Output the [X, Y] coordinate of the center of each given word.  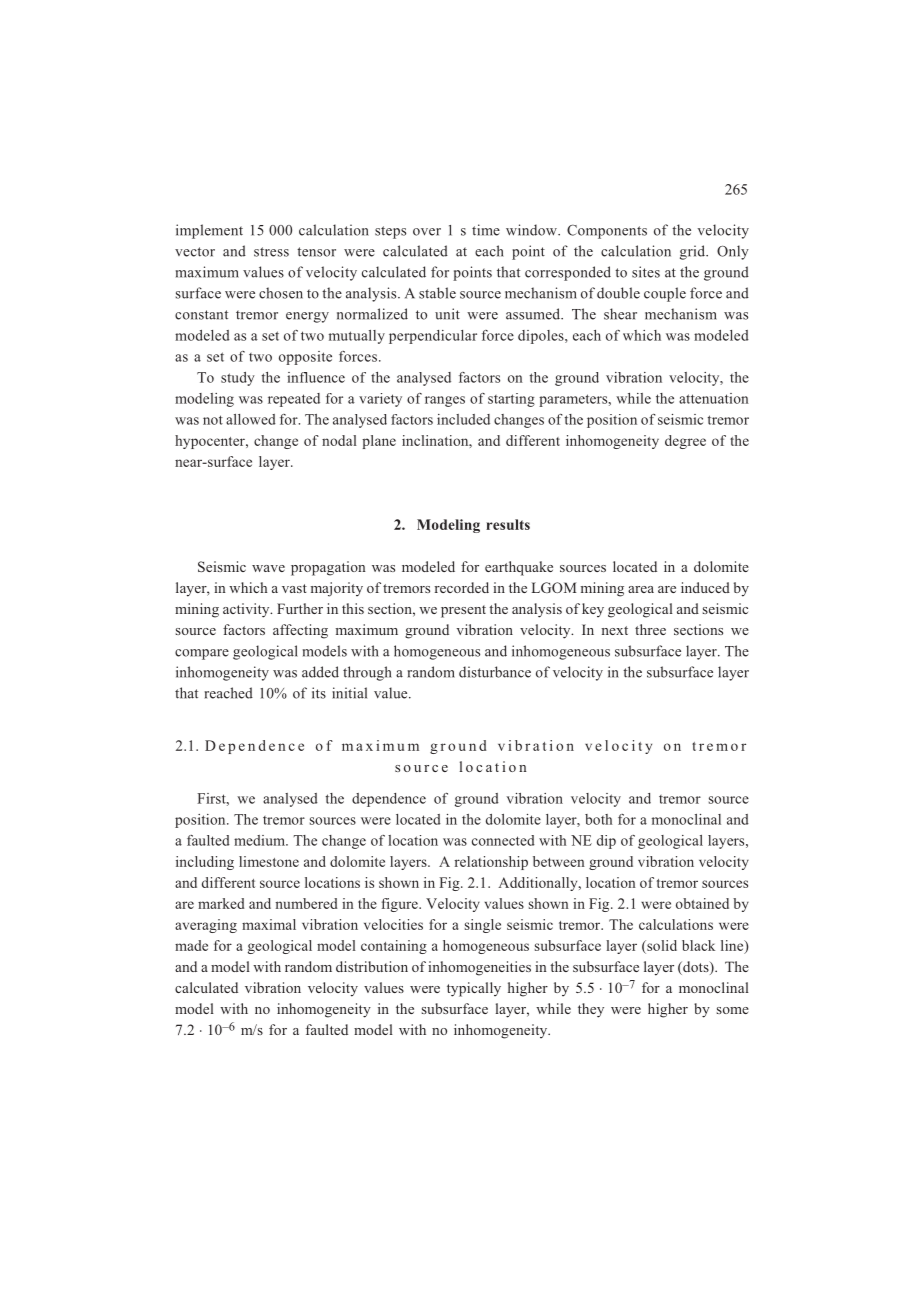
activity [247, 610]
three [650, 629]
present [463, 611]
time [486, 230]
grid [694, 252]
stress [271, 252]
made [191, 945]
